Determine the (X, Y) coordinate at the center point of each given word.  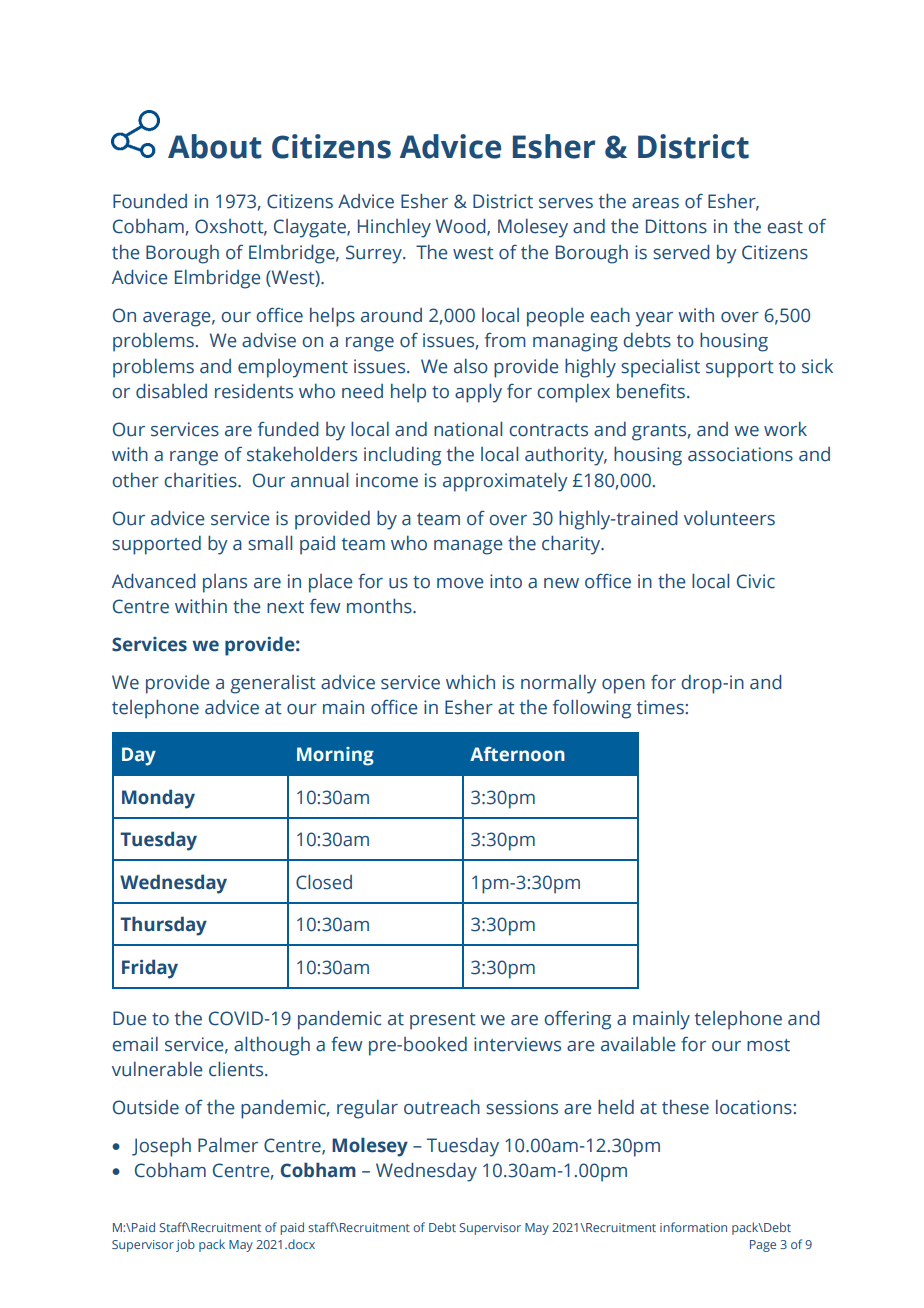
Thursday (163, 926)
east (785, 227)
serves (566, 203)
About (215, 146)
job (185, 1245)
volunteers (729, 518)
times (660, 707)
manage (468, 547)
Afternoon (517, 754)
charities (201, 480)
